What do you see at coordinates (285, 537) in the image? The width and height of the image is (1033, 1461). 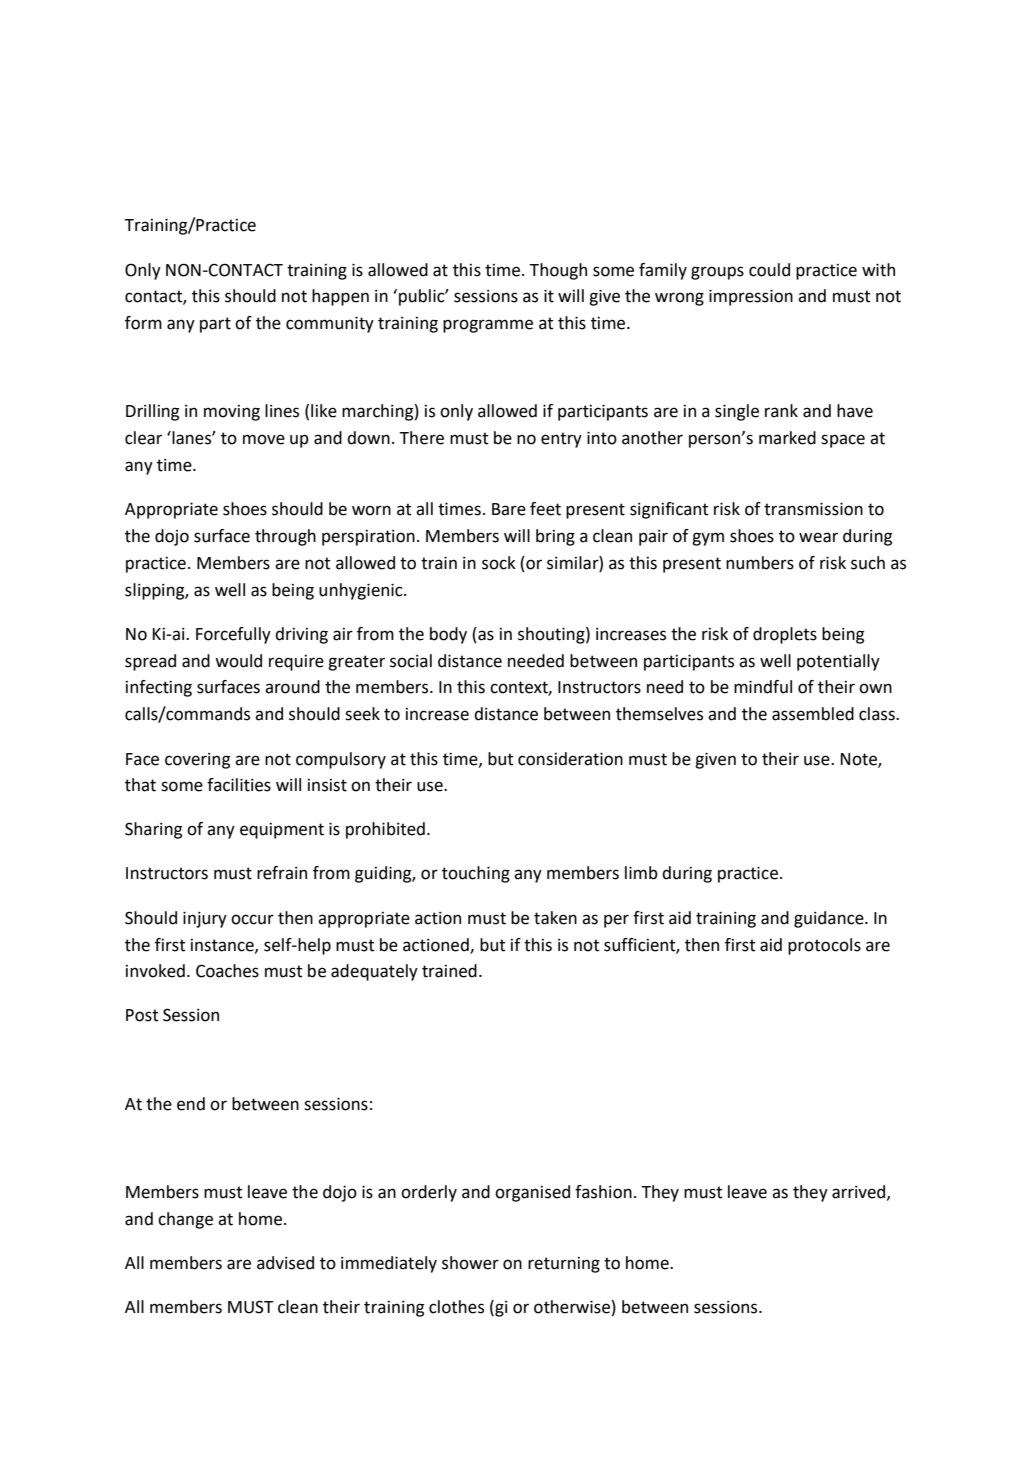 I see `through` at bounding box center [285, 537].
